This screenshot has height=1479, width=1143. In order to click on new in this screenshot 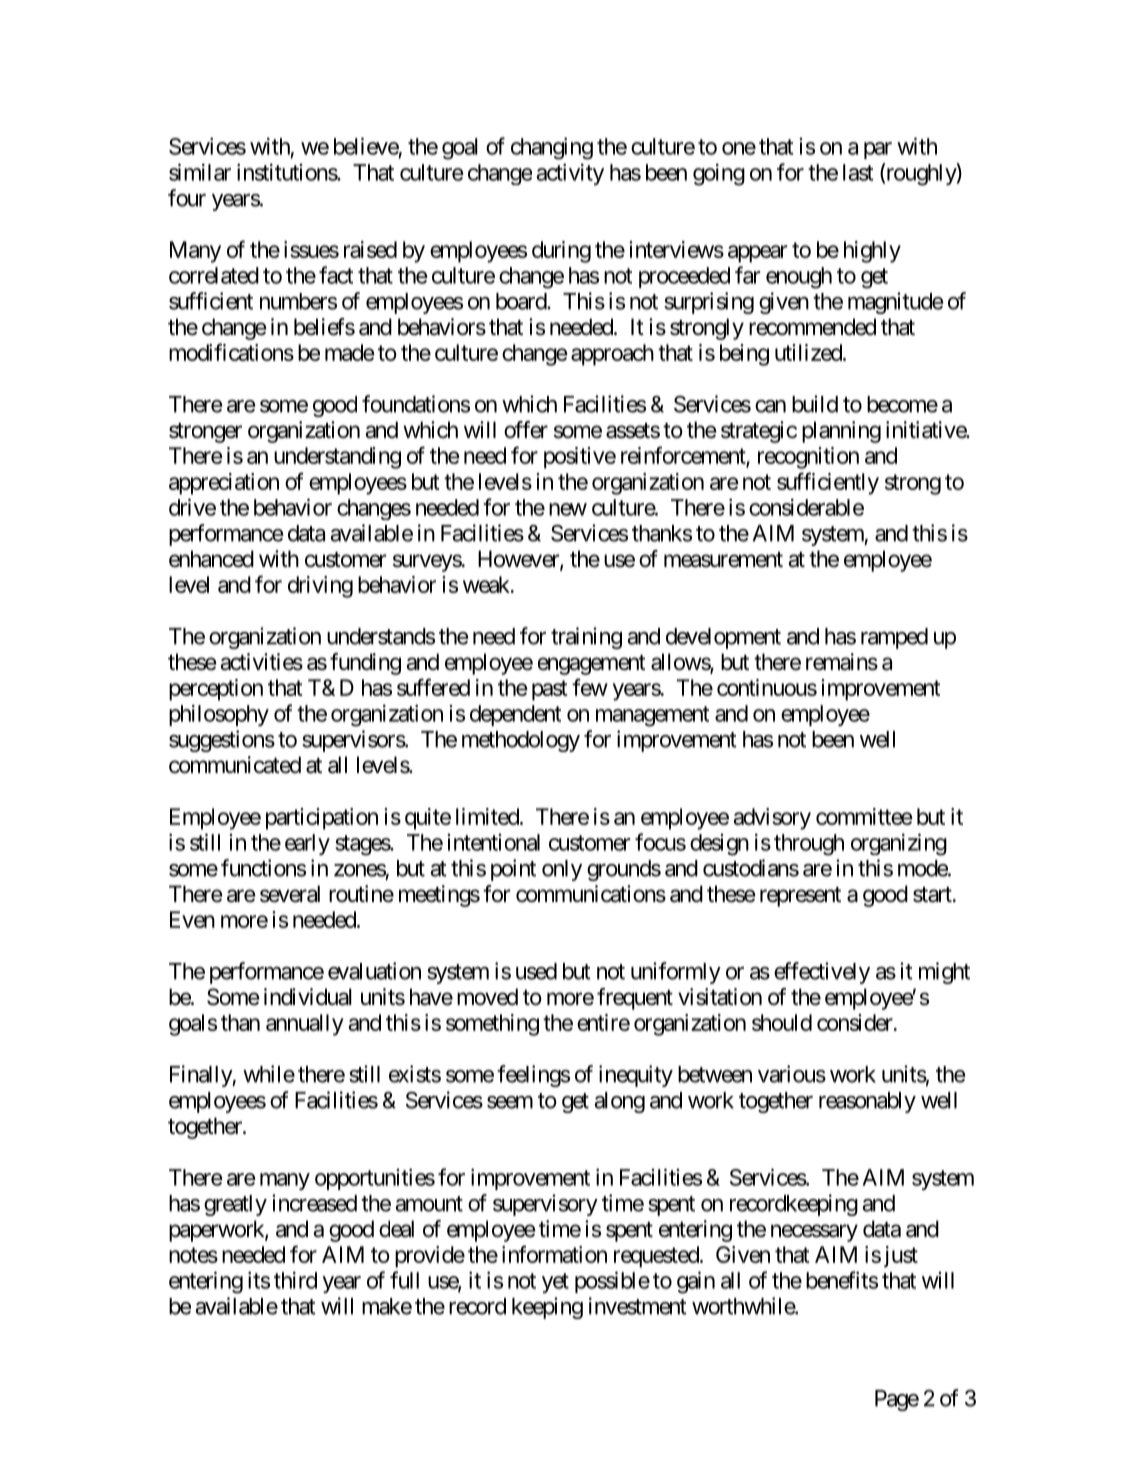, I will do `click(568, 509)`.
